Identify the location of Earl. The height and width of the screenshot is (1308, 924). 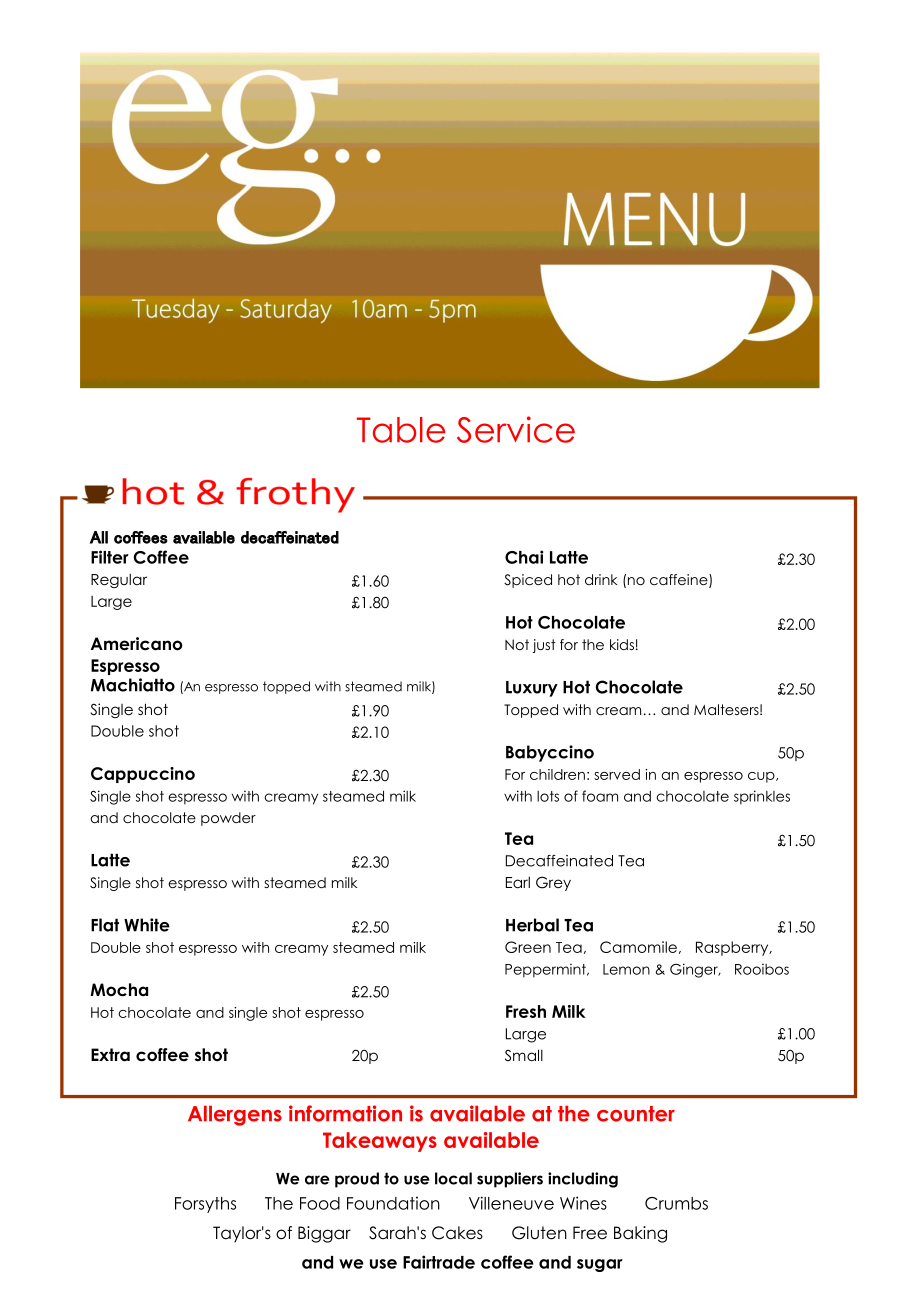
(518, 882).
